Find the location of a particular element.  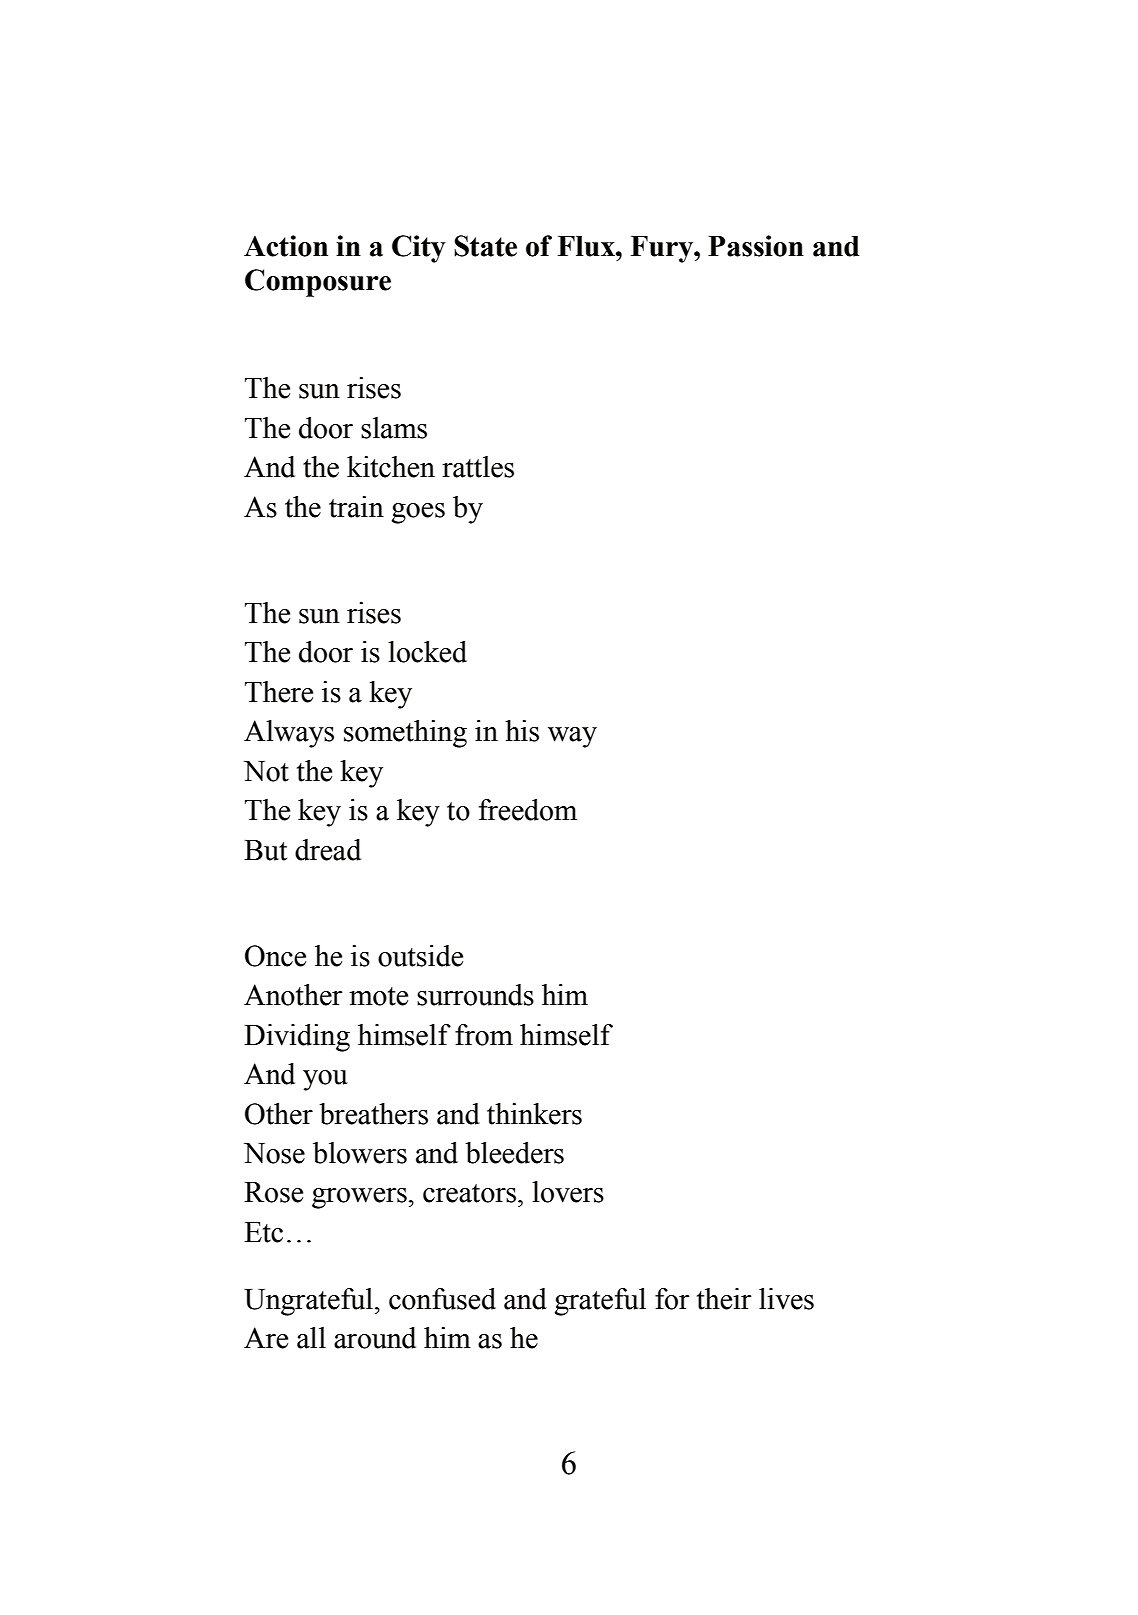

Once is located at coordinates (275, 956).
